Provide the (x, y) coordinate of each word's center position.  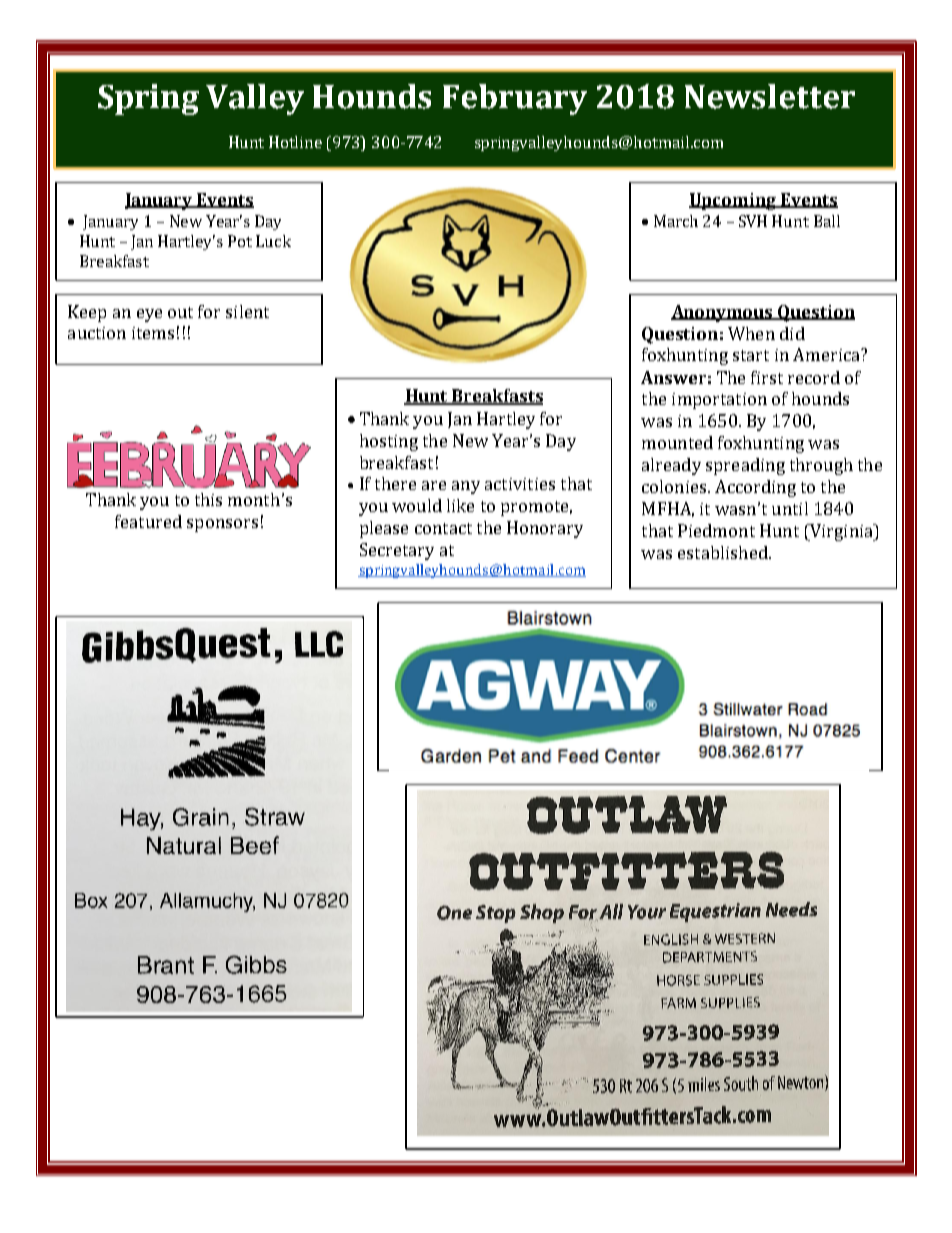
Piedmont (716, 530)
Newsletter (770, 96)
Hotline (295, 142)
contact (443, 528)
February (515, 99)
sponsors (222, 525)
